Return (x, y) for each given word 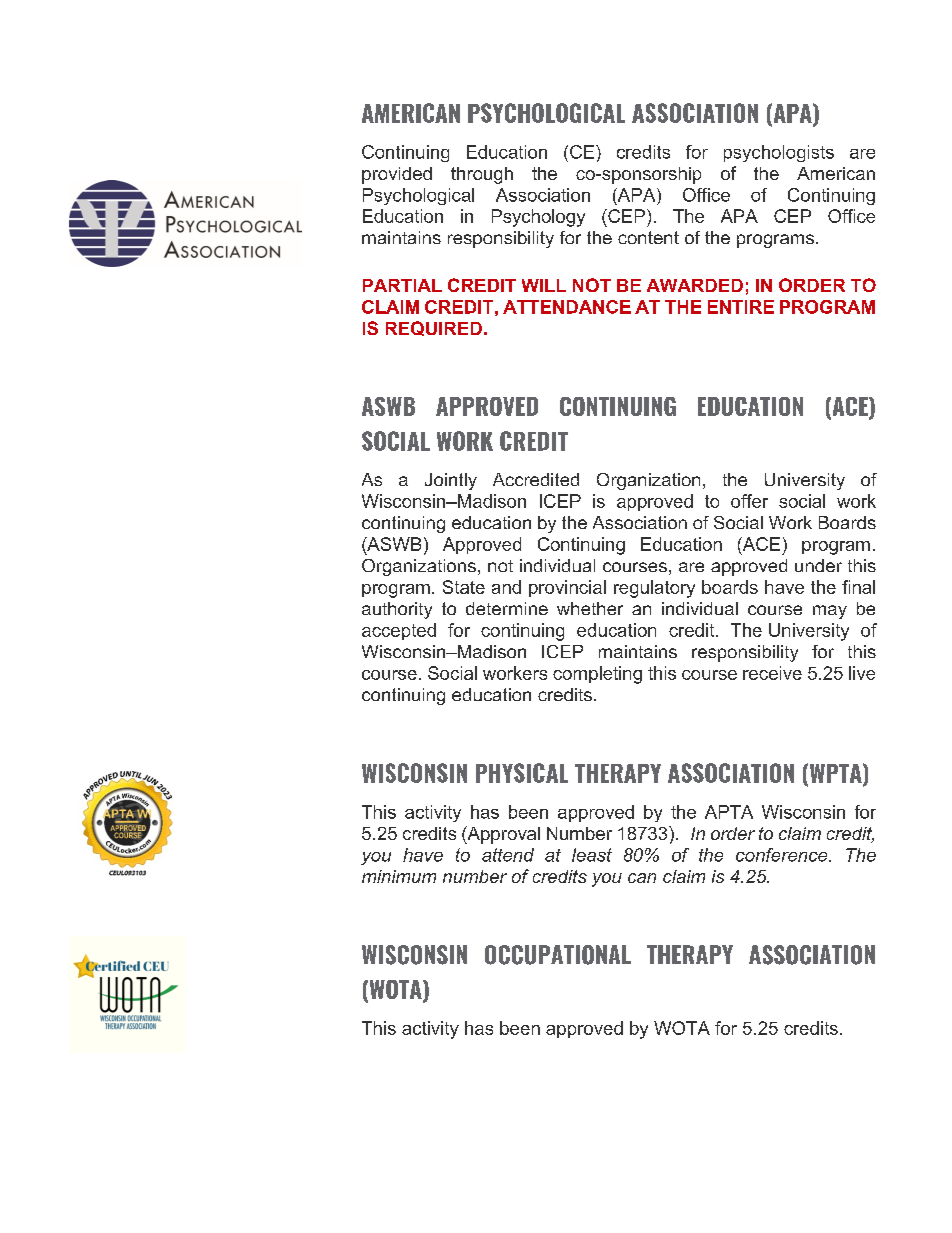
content (648, 237)
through (482, 175)
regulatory (654, 589)
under (818, 565)
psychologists (779, 153)
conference (783, 855)
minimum (399, 876)
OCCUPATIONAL (558, 955)
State (464, 587)
